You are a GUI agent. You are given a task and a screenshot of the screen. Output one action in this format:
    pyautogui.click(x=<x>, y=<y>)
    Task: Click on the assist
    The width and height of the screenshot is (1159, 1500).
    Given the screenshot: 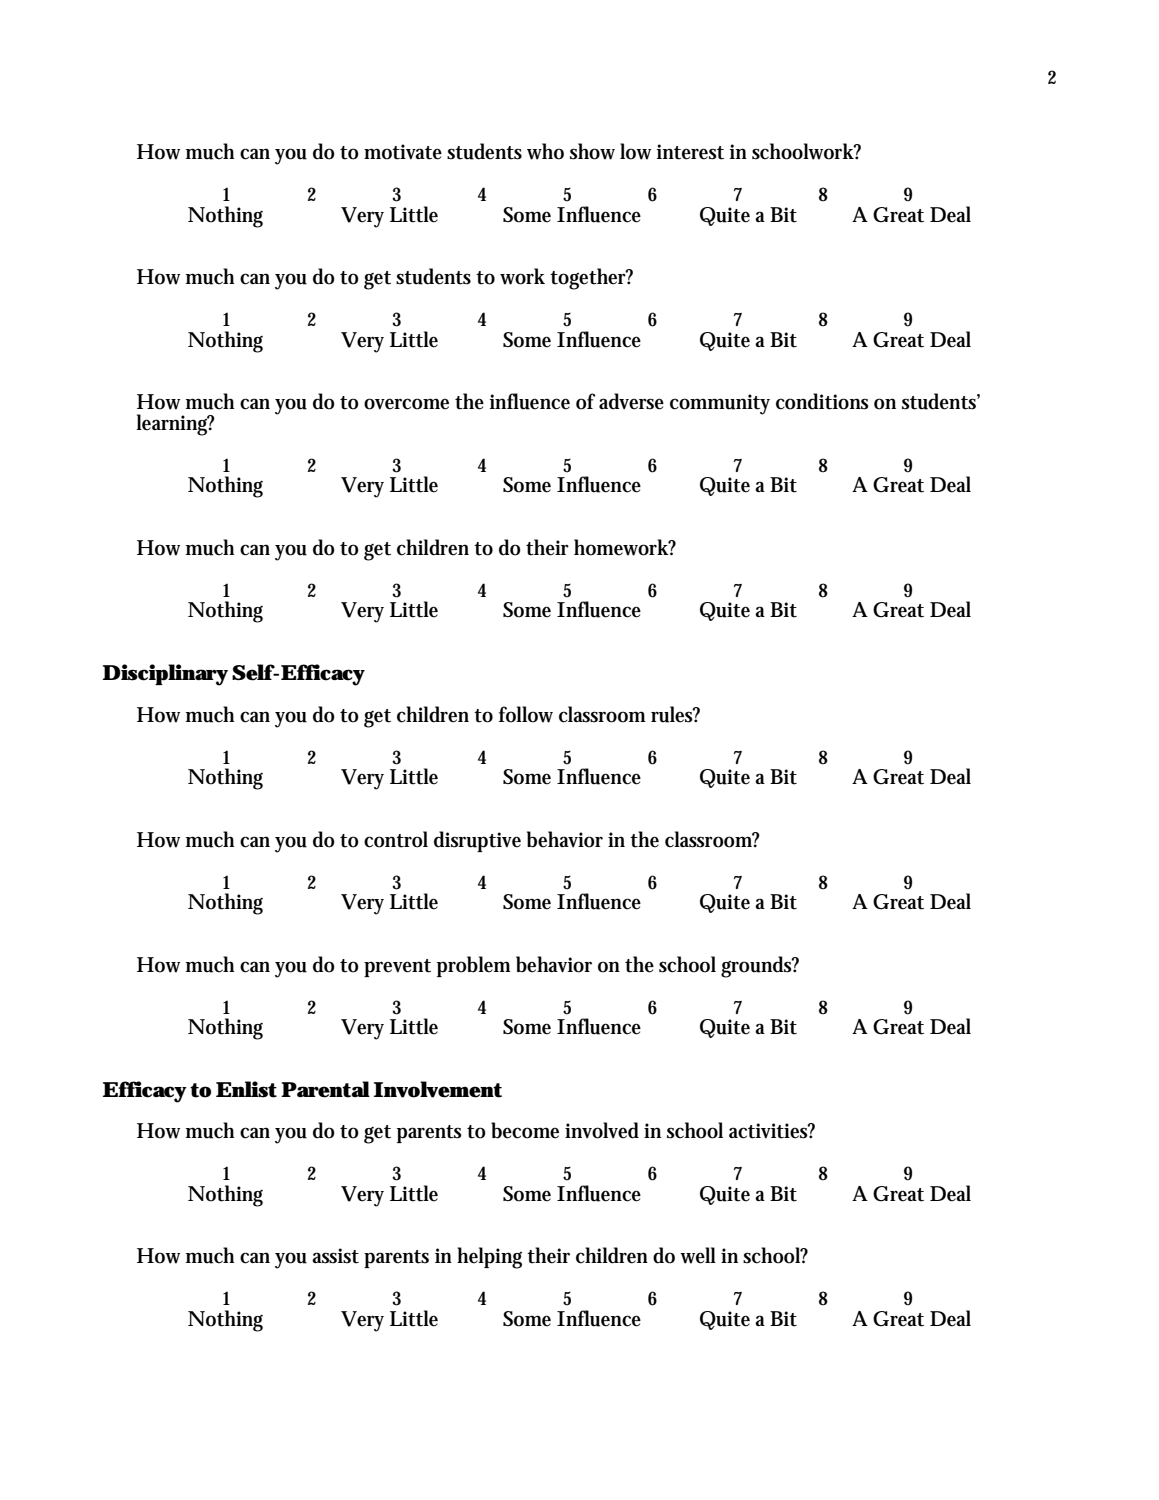 What is the action you would take?
    pyautogui.click(x=335, y=1256)
